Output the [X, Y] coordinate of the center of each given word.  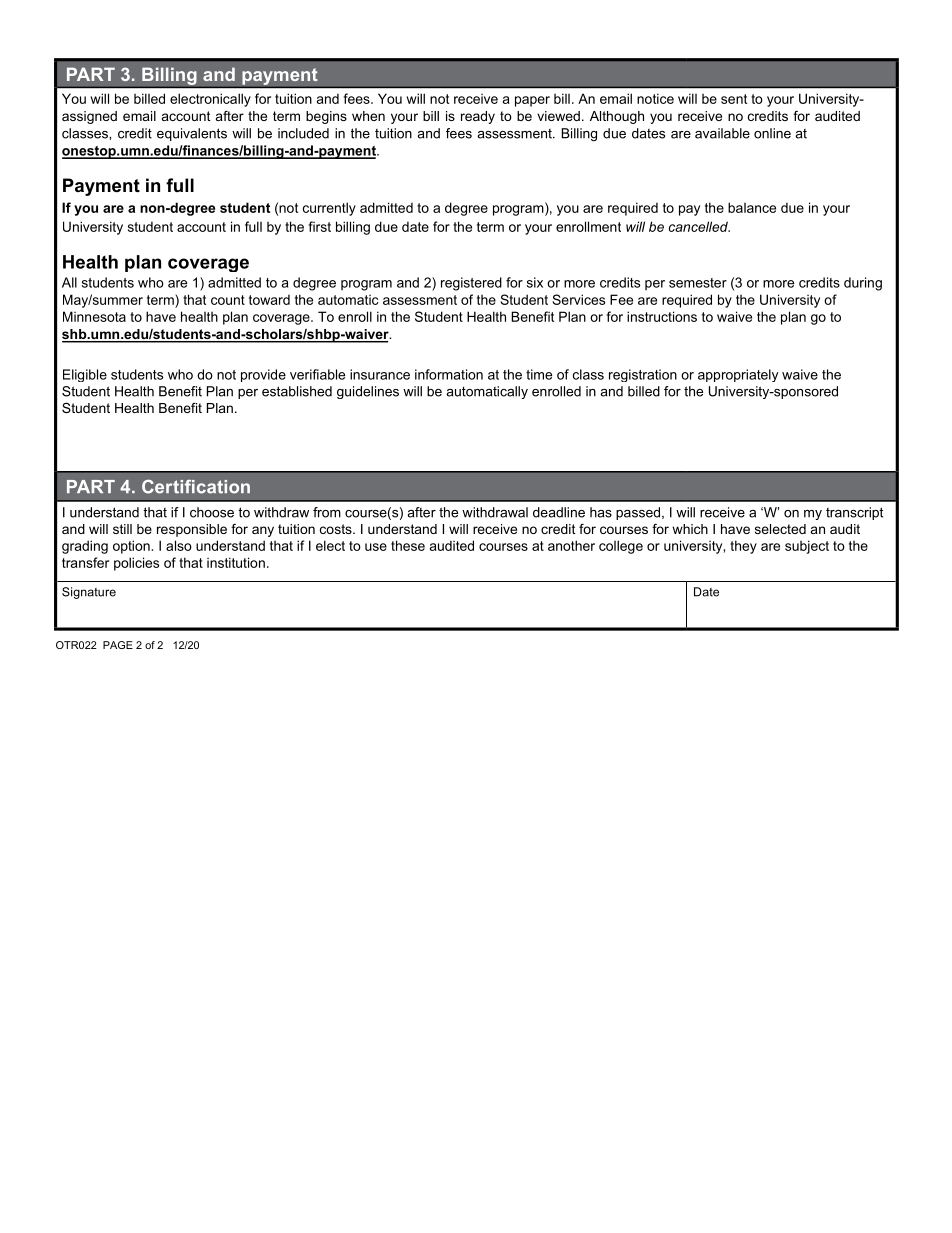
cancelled [699, 226]
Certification [196, 486]
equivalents [192, 134]
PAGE [118, 645]
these [408, 545]
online [772, 133]
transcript [854, 513]
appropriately [738, 375]
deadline [559, 512]
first [319, 226]
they [743, 547]
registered [471, 284]
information [449, 374]
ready [478, 117]
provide [263, 375]
